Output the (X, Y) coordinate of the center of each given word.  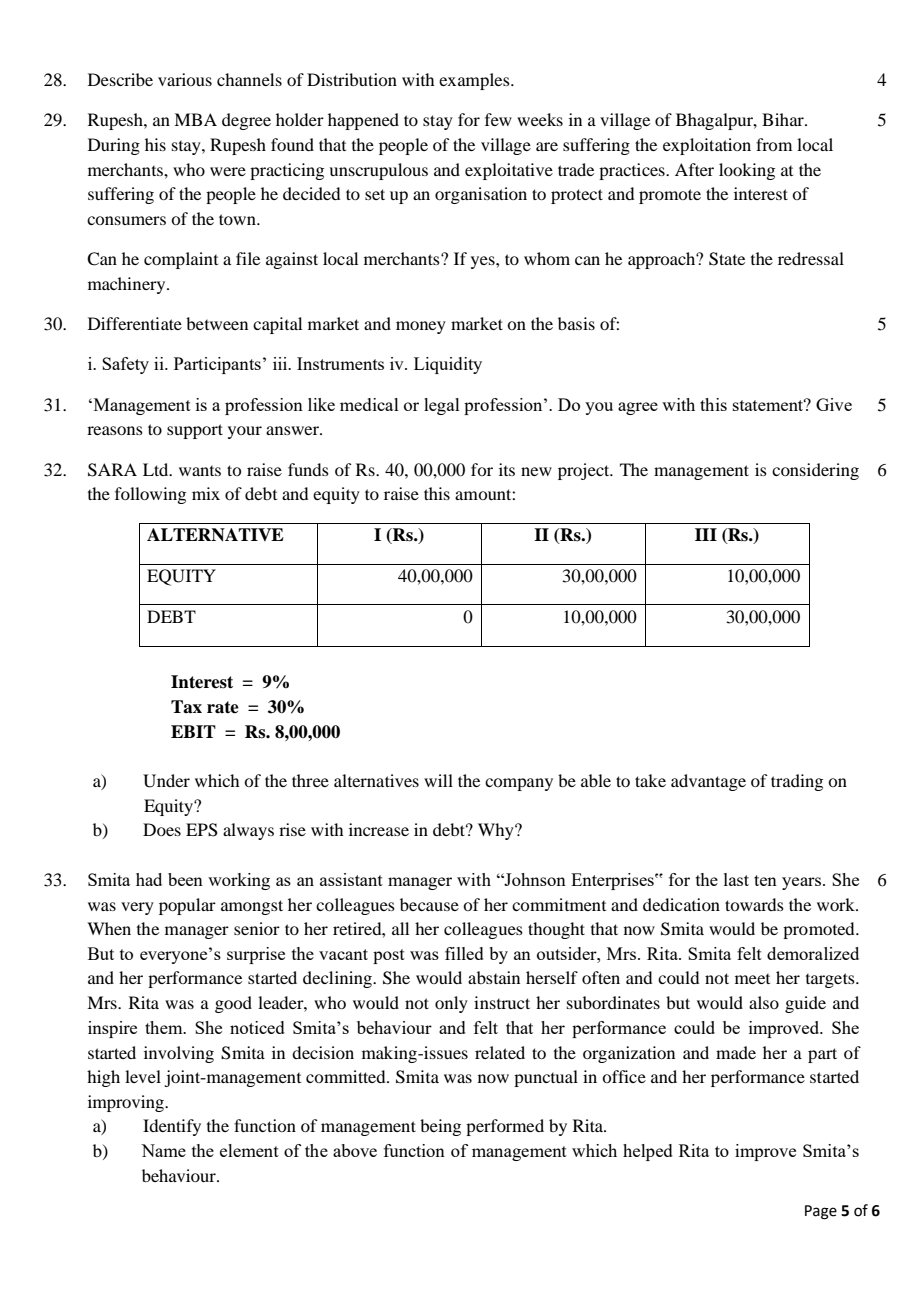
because (429, 904)
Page (821, 1212)
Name (163, 1150)
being (440, 1127)
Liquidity (448, 365)
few (498, 119)
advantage (708, 782)
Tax (186, 707)
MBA (195, 119)
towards (754, 904)
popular (187, 906)
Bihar (784, 119)
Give (834, 404)
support (195, 431)
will (438, 780)
